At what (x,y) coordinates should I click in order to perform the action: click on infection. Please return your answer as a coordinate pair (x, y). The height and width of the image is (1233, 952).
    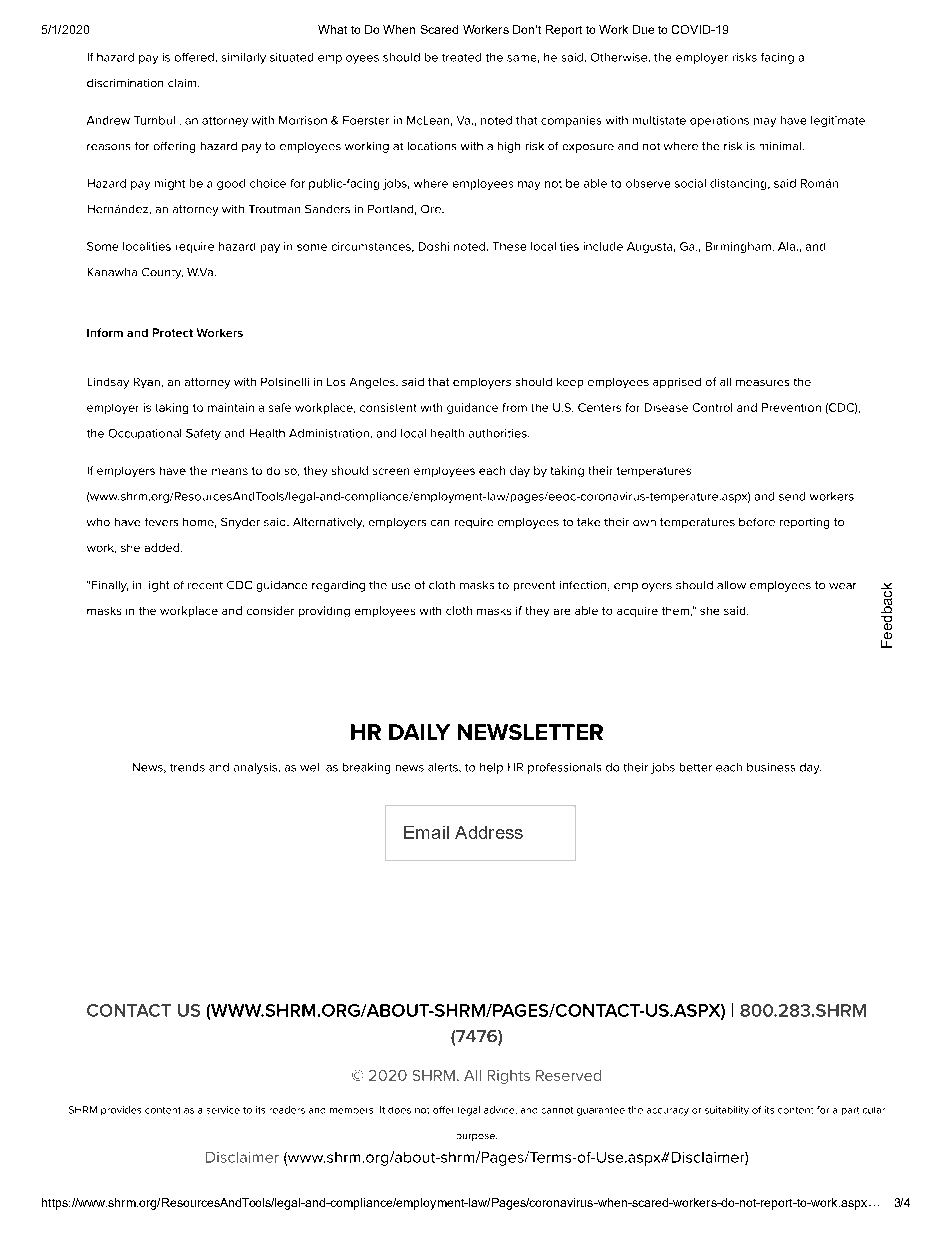
    Looking at the image, I should click on (584, 586).
